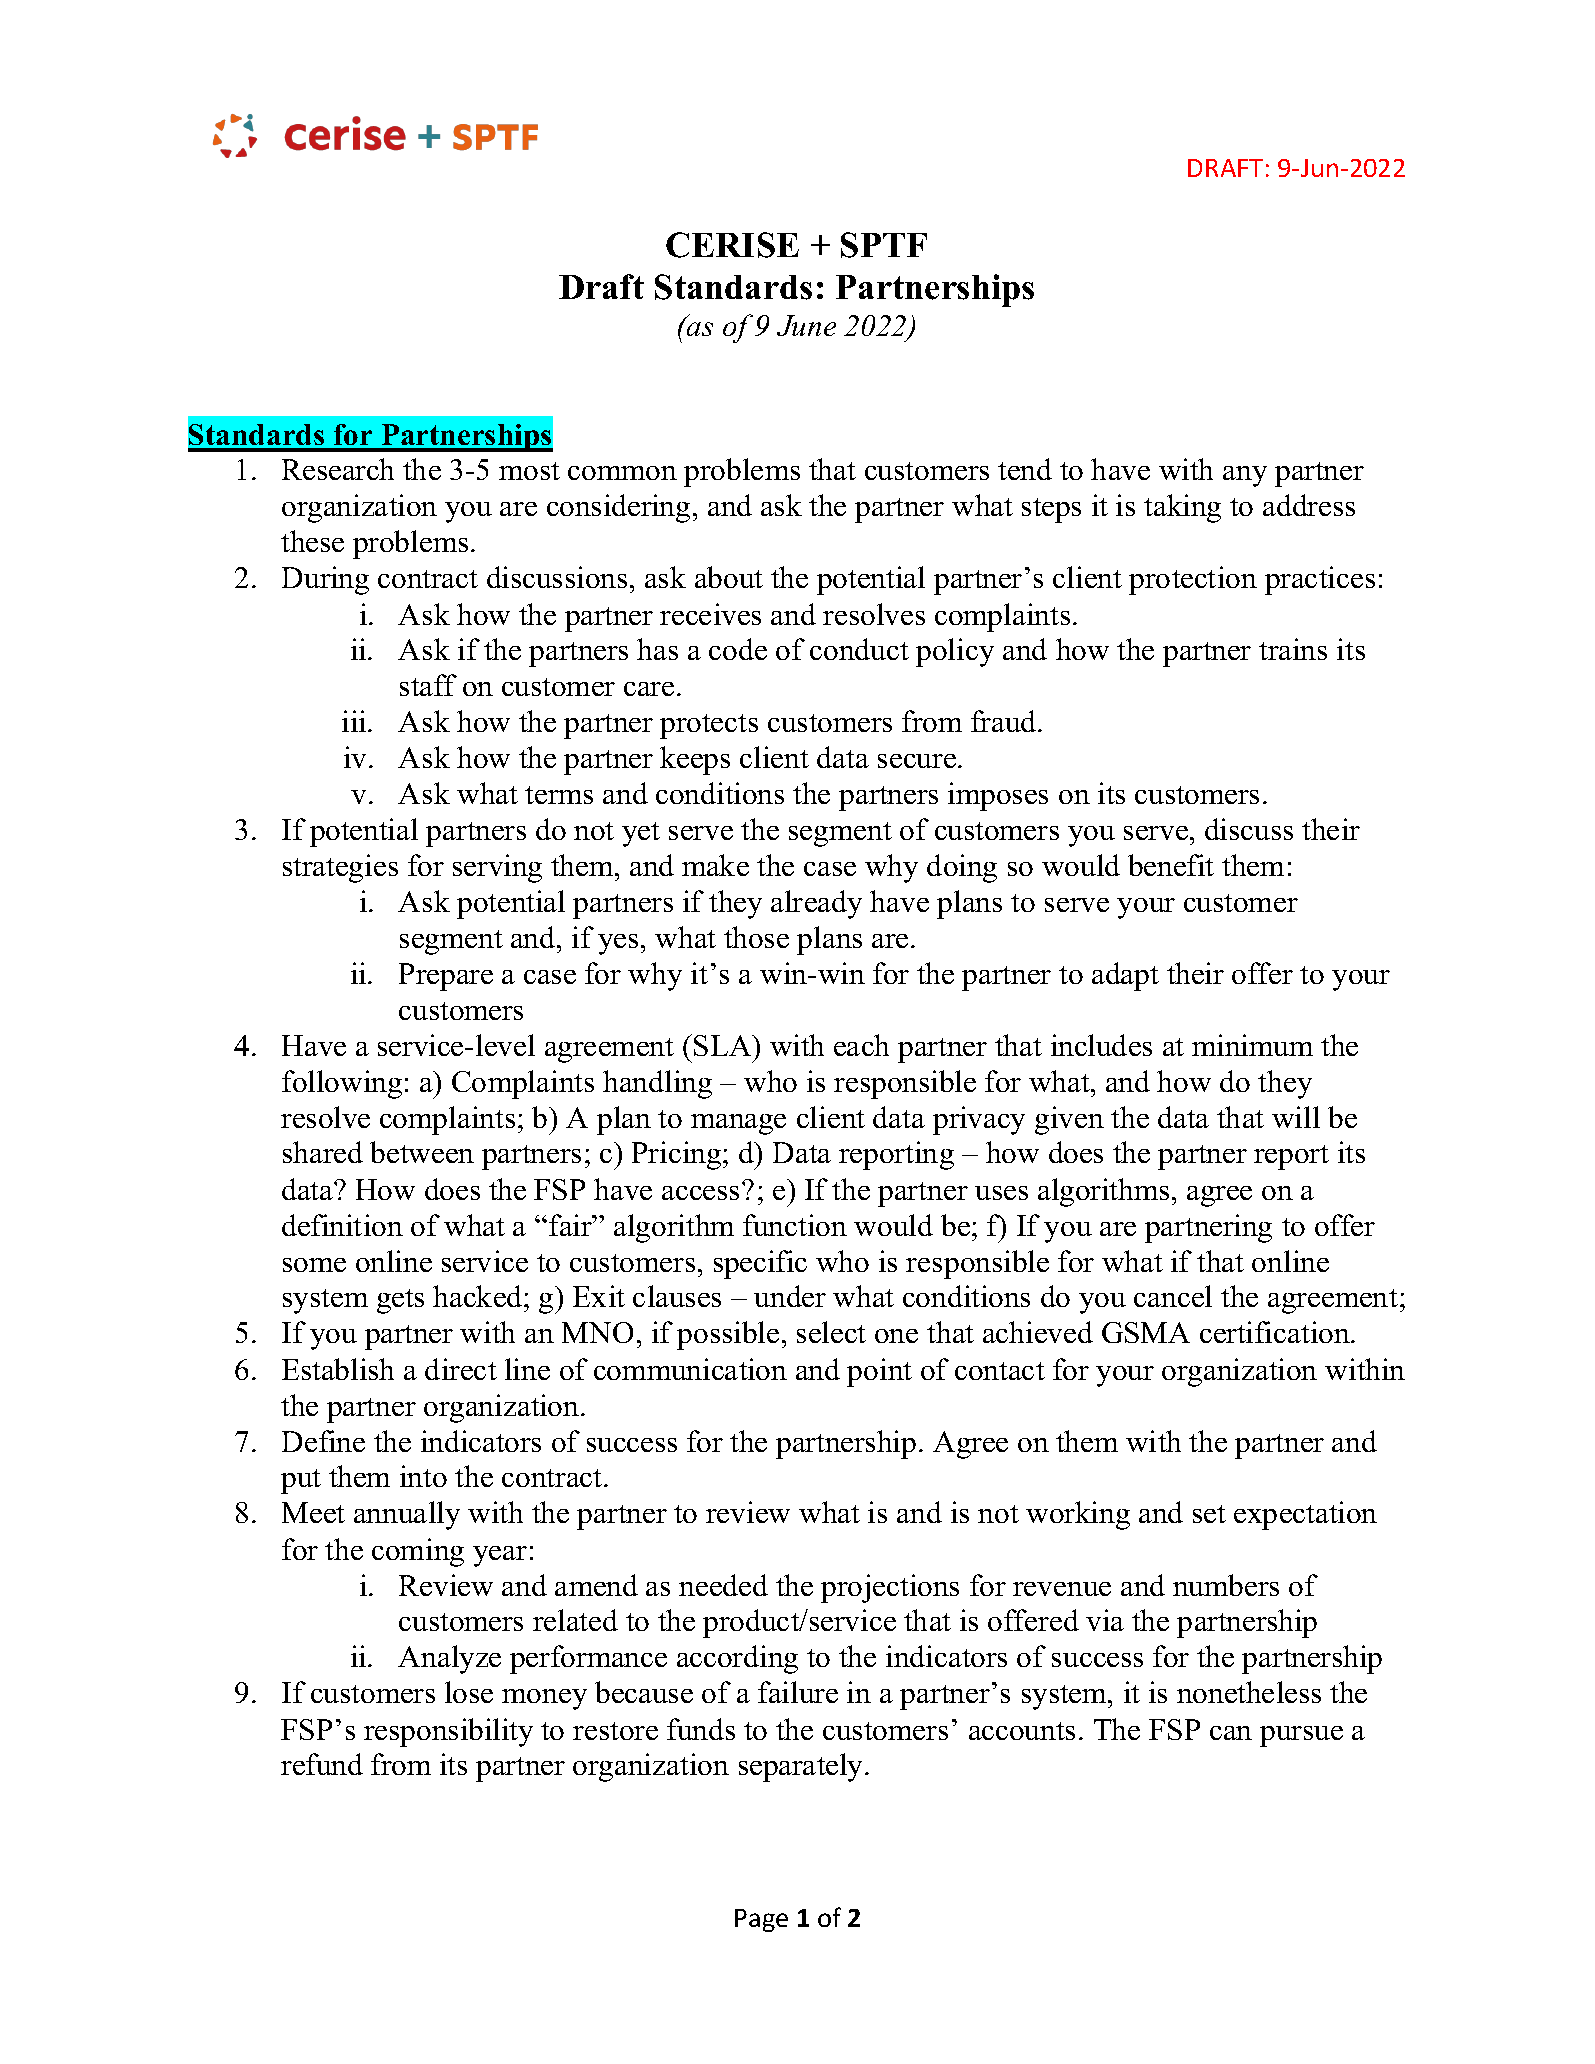 The image size is (1595, 2064). Describe the element at coordinates (338, 469) in the screenshot. I see `Research` at that location.
